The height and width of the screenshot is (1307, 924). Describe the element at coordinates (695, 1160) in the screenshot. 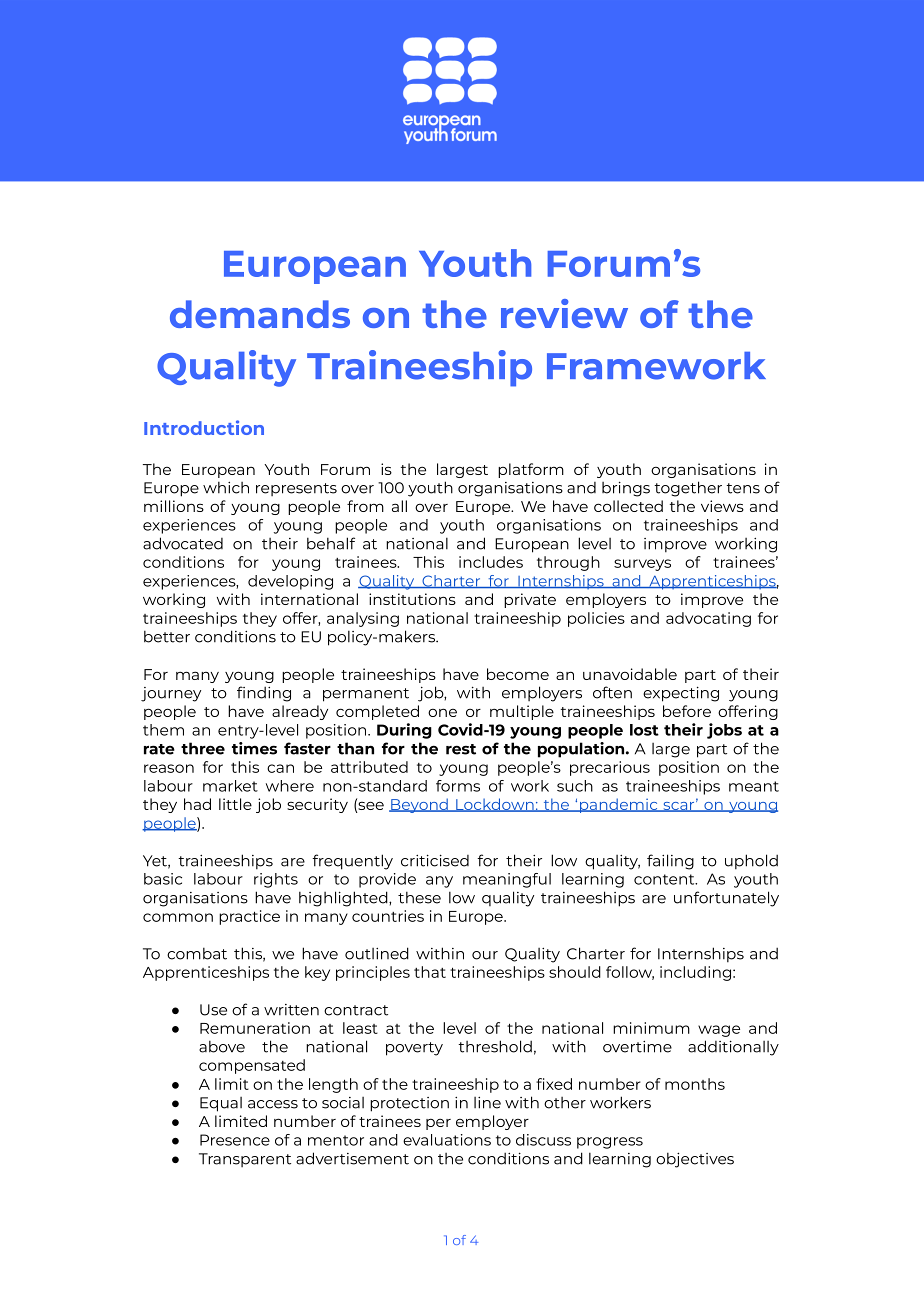

I see `objectives` at that location.
